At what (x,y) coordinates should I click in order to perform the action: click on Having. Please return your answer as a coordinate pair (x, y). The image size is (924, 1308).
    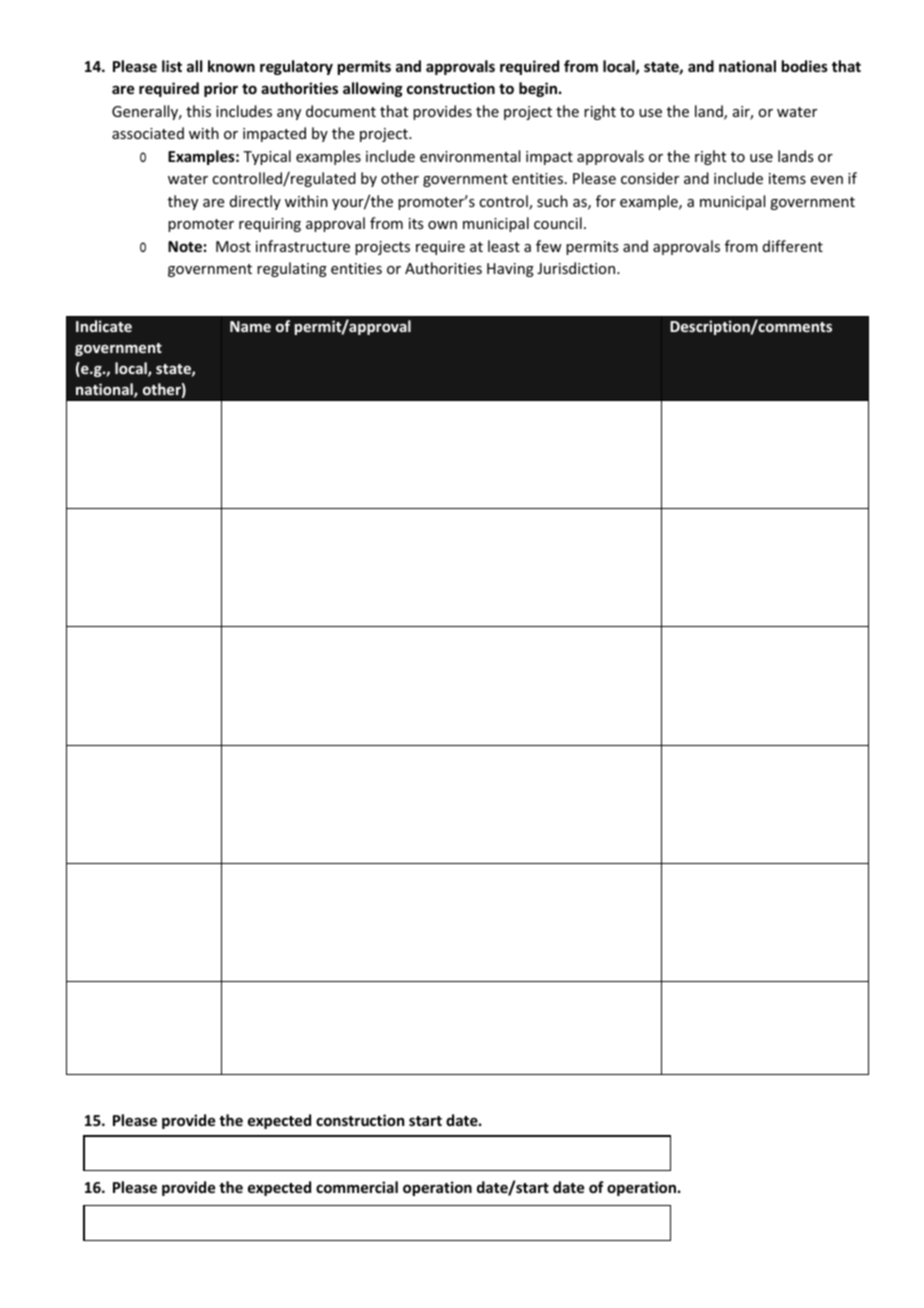
    Looking at the image, I should click on (510, 270).
